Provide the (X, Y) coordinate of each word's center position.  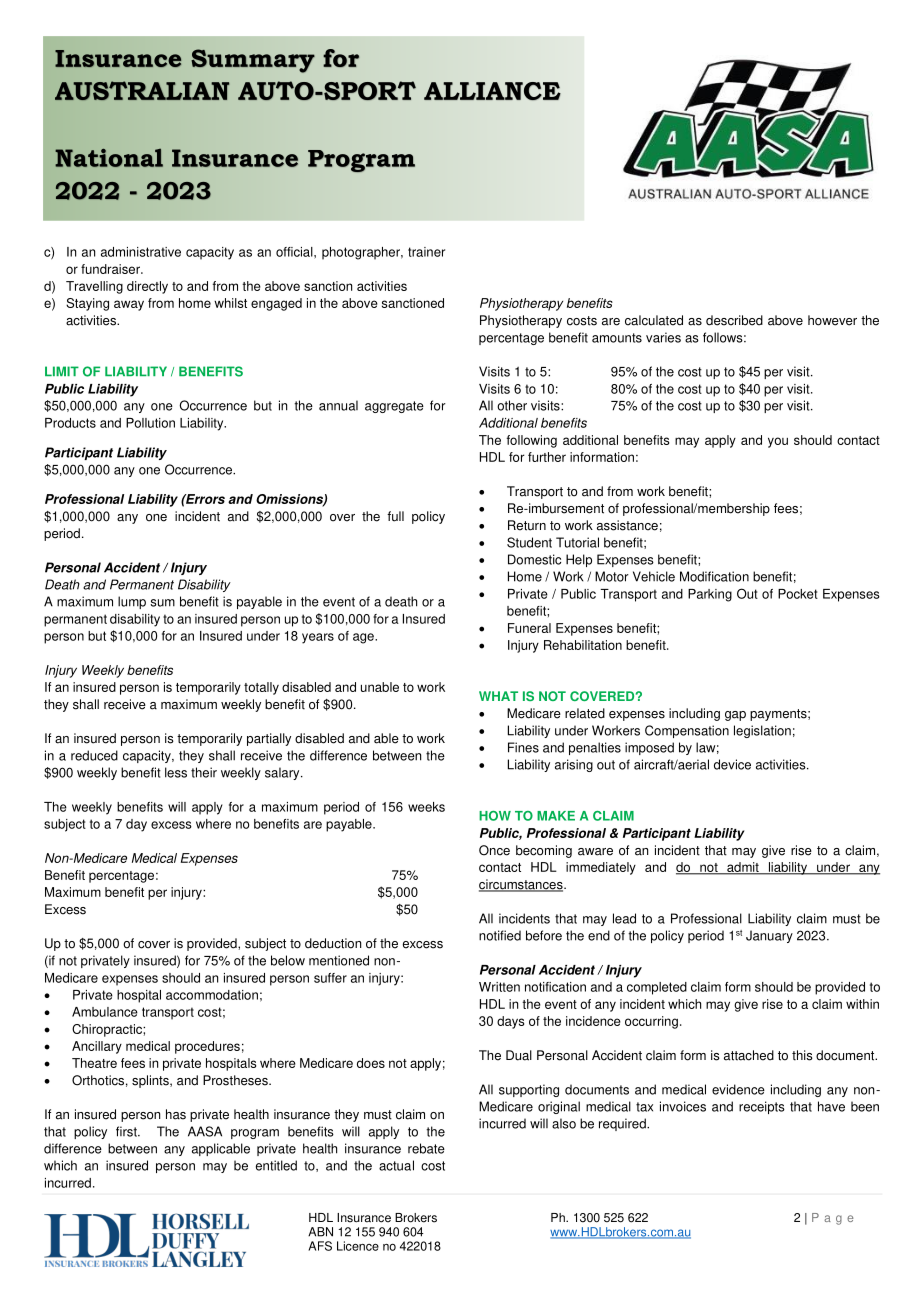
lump (132, 602)
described (734, 320)
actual (396, 1165)
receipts (762, 1107)
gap (735, 716)
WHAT (498, 696)
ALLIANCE (492, 91)
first (127, 1131)
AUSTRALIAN (142, 90)
